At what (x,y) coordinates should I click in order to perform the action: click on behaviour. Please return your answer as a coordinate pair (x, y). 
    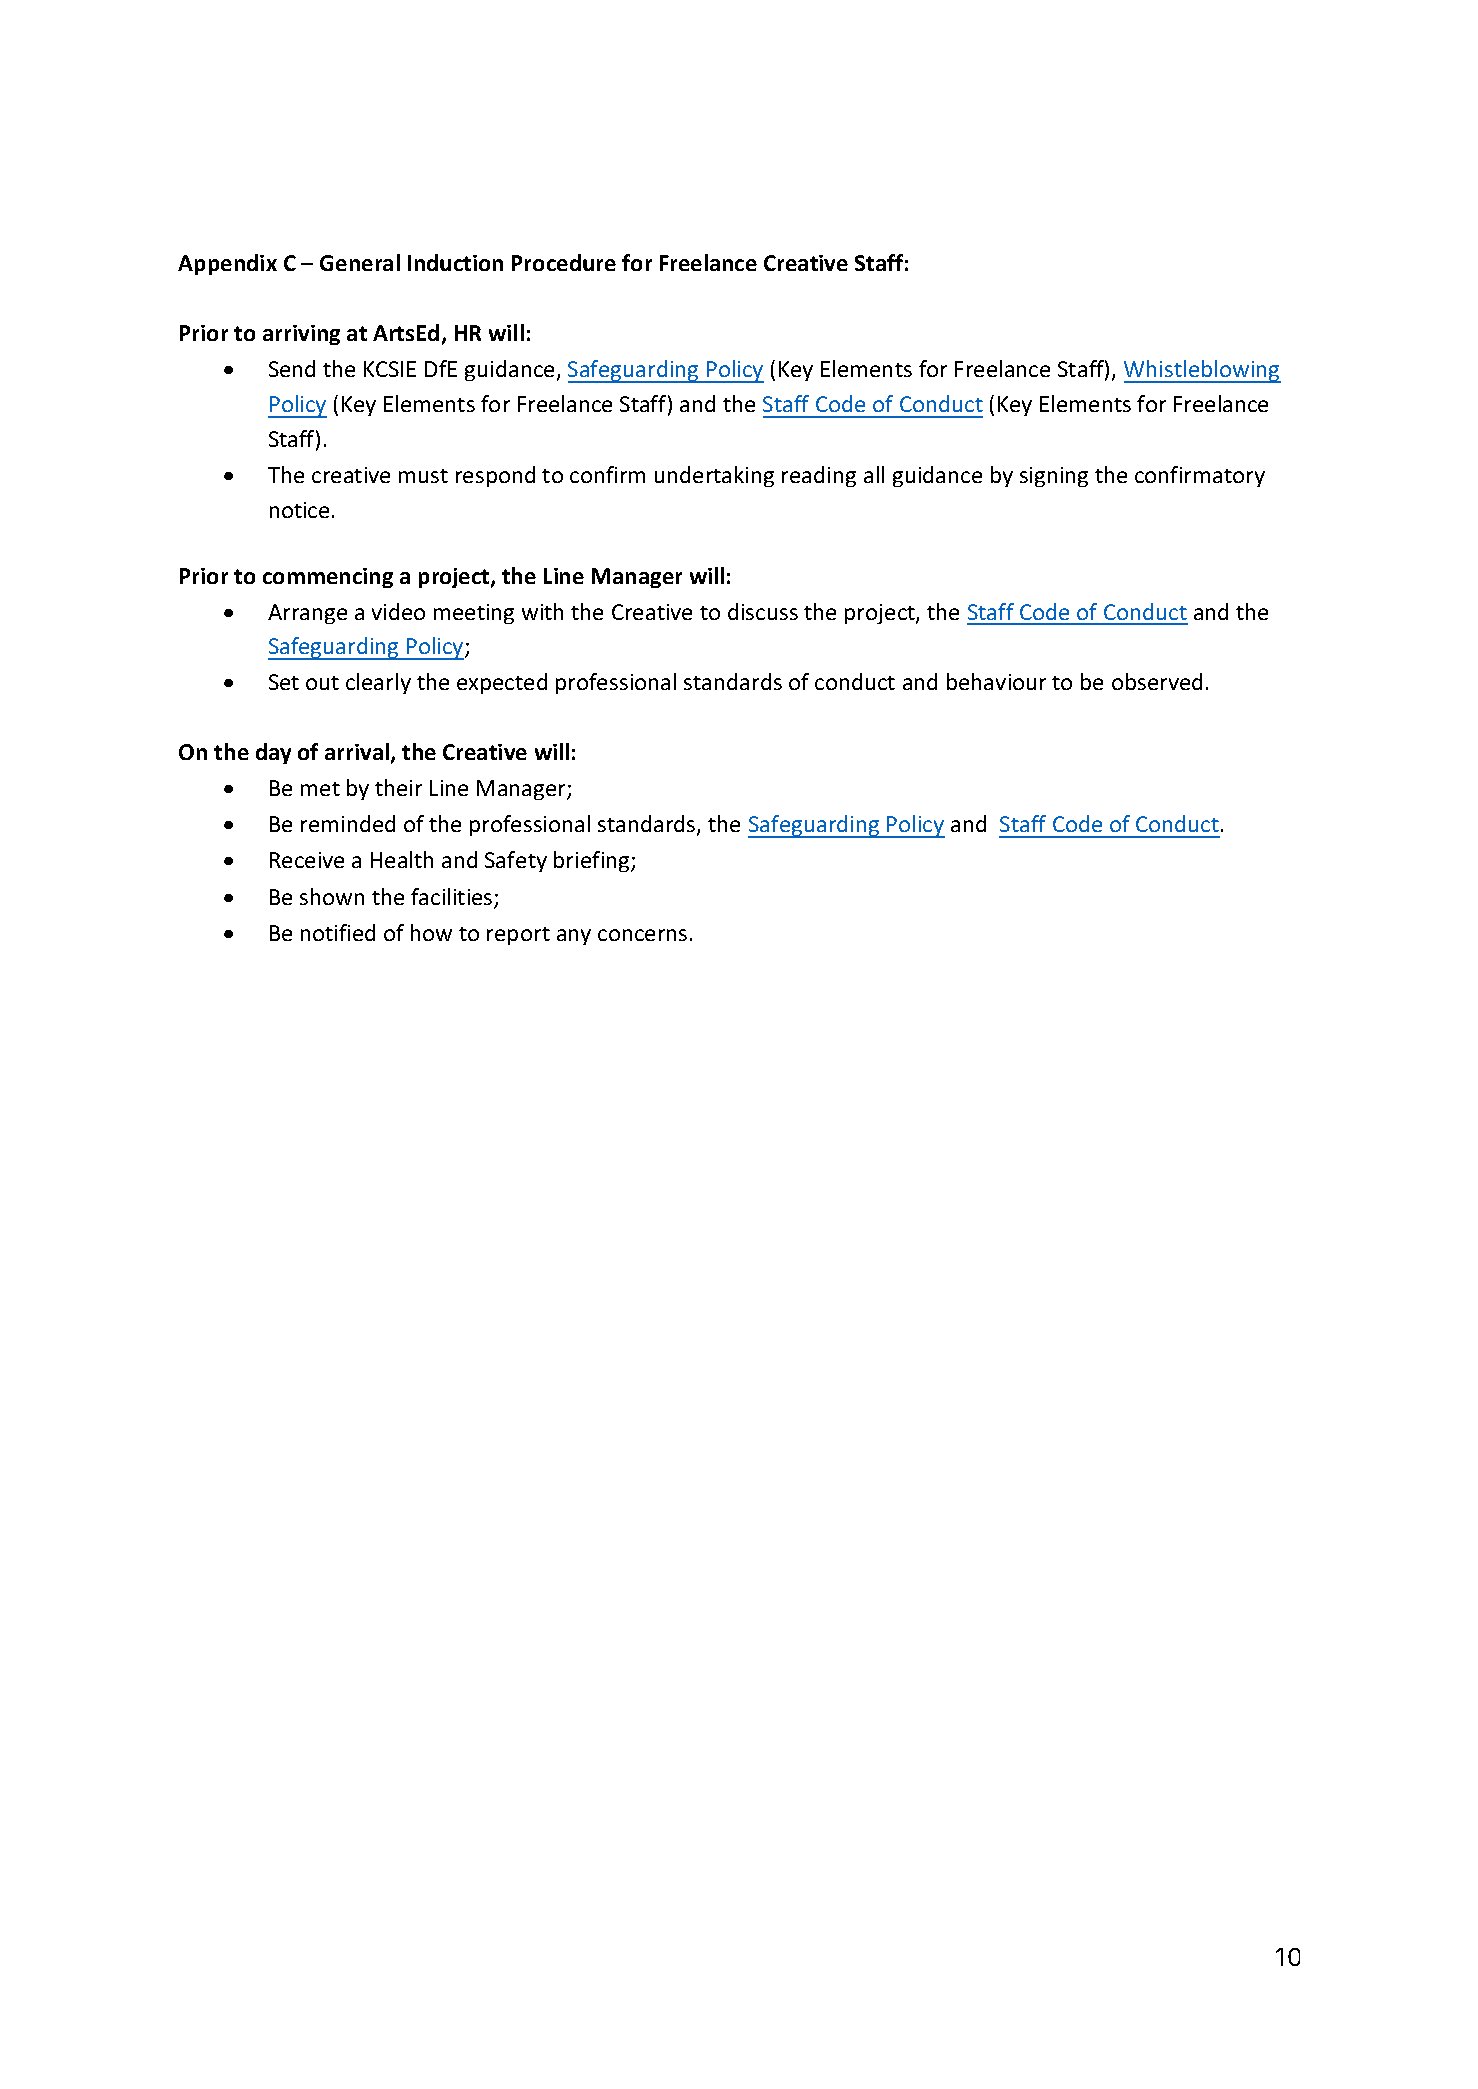
    Looking at the image, I should click on (996, 681).
